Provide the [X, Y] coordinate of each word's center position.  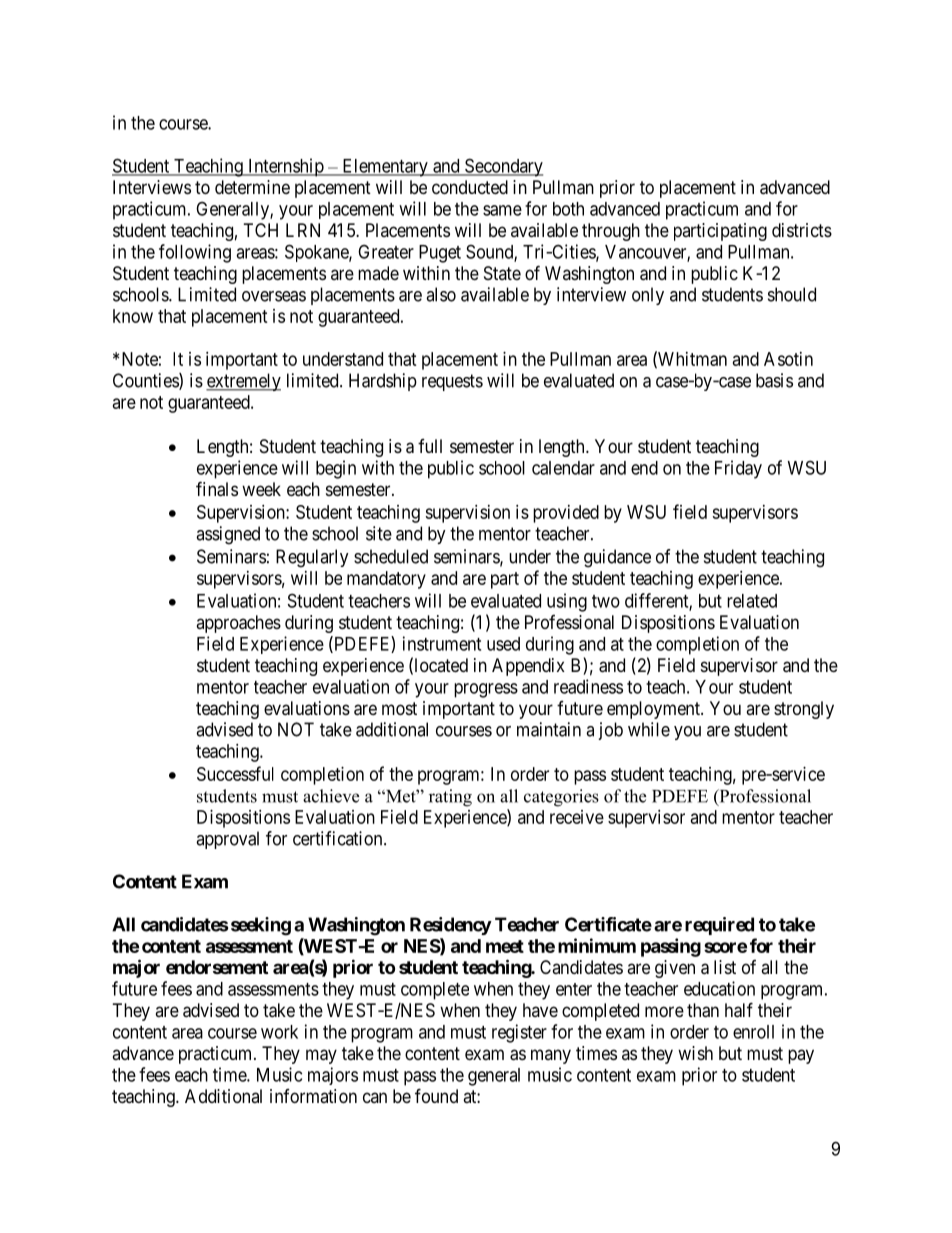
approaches [238, 624]
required [719, 926]
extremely [243, 382]
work [279, 1032]
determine [252, 187]
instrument [442, 643]
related [752, 601]
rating [450, 798]
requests [452, 382]
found [436, 1095]
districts [802, 230]
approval [227, 840]
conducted [470, 187]
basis [774, 380]
